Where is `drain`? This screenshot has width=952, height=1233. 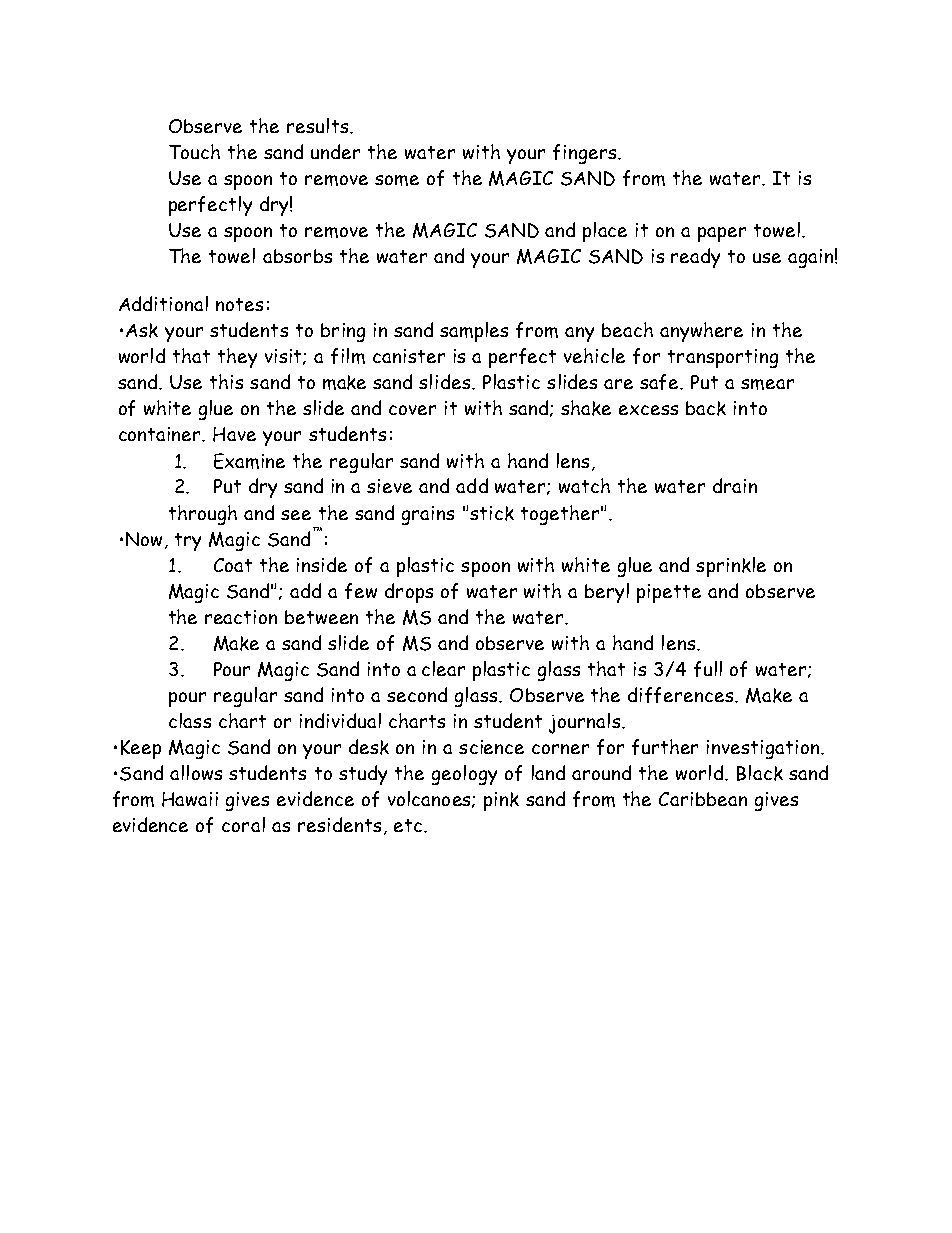 drain is located at coordinates (735, 485).
